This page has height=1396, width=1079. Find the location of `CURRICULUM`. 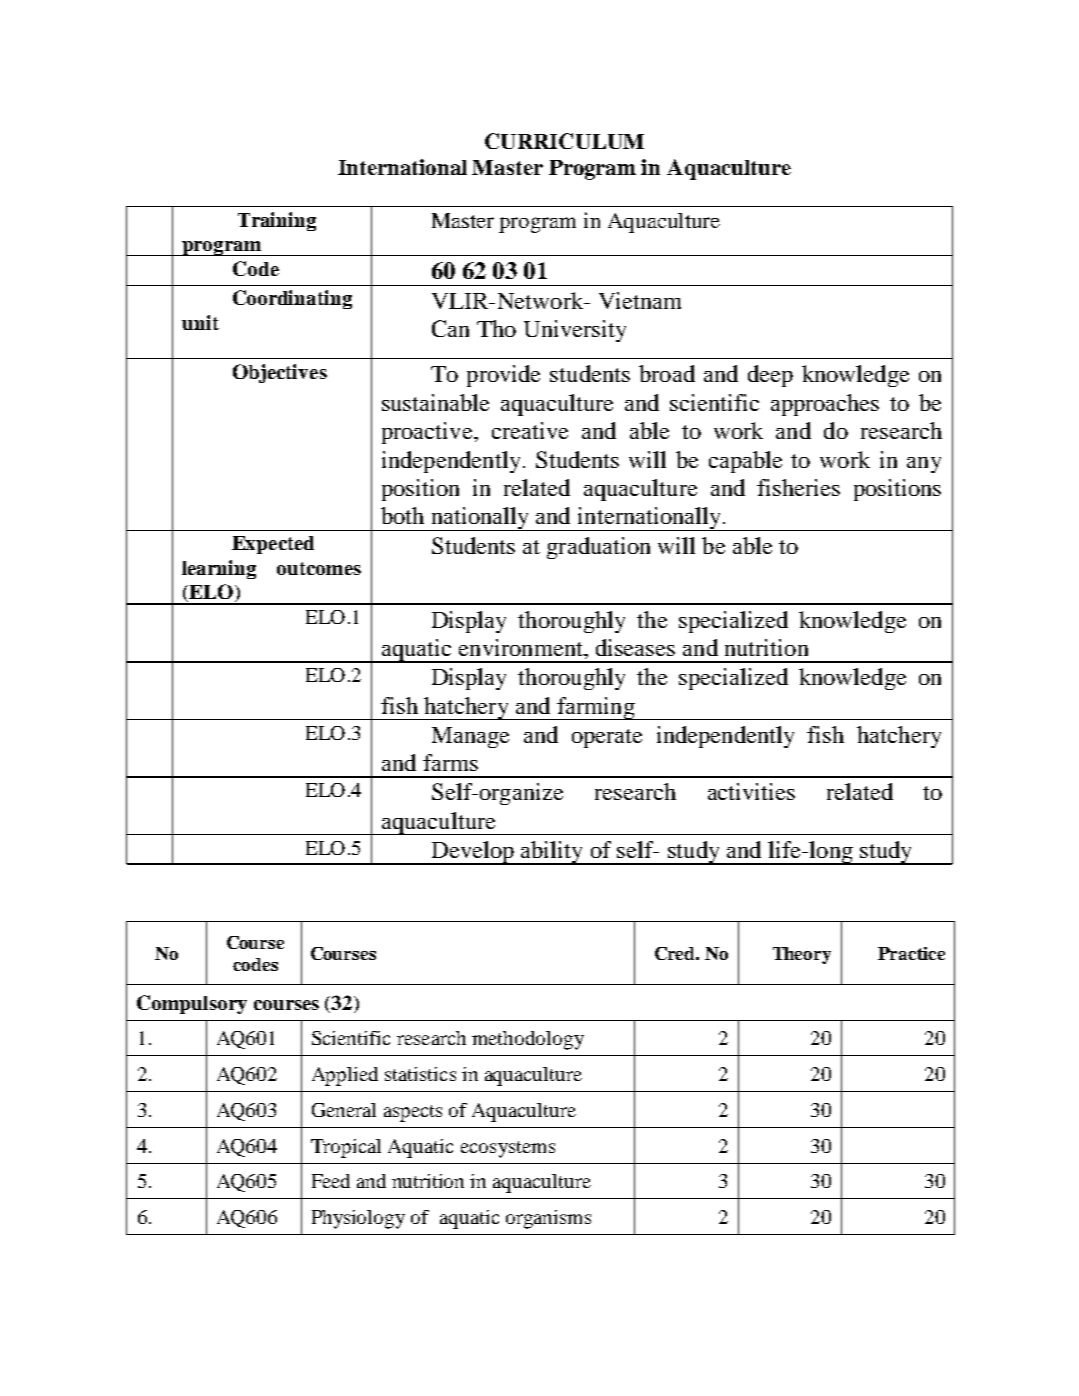

CURRICULUM is located at coordinates (564, 141).
